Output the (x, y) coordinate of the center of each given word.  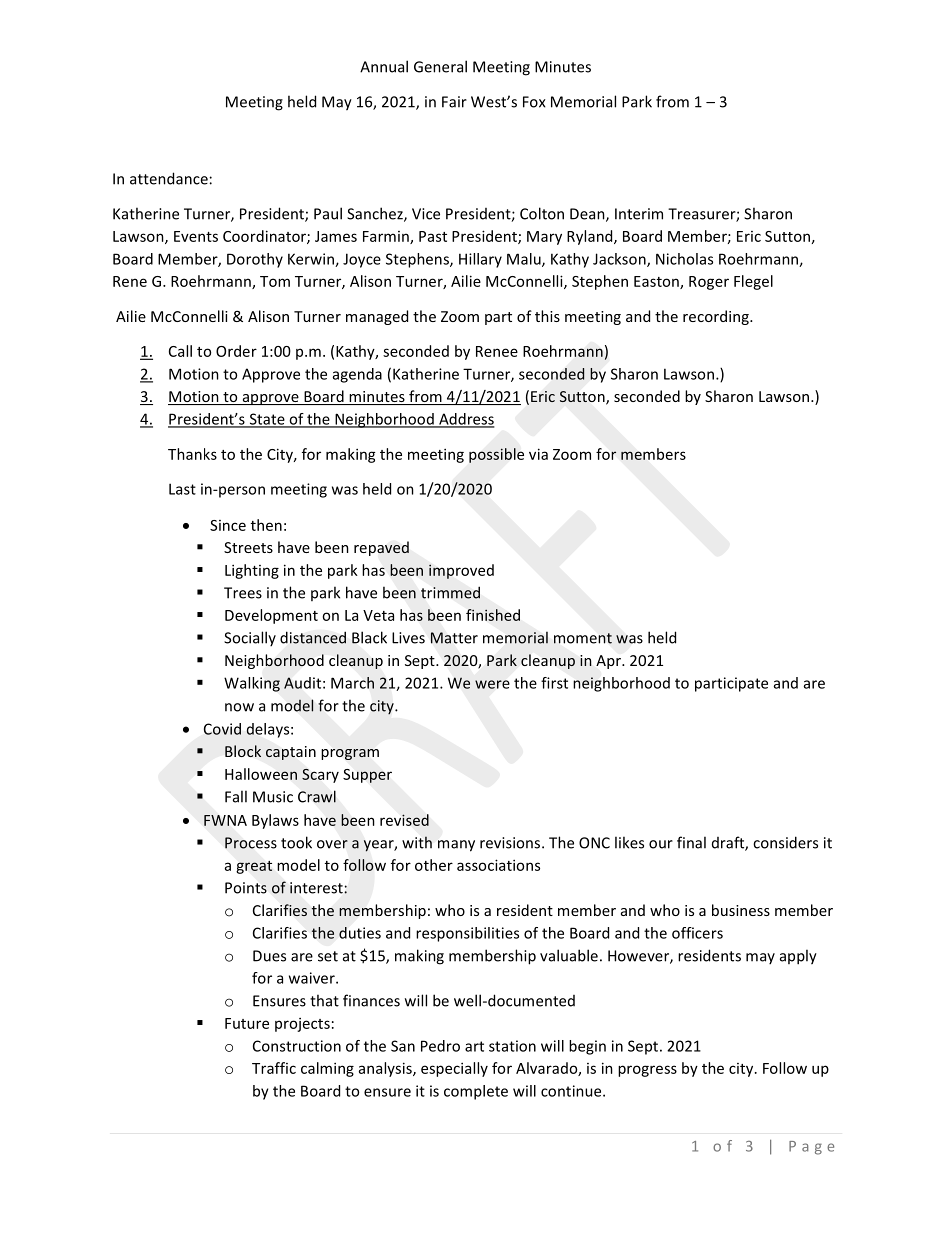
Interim (639, 214)
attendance (169, 178)
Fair (454, 102)
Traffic (274, 1068)
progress (647, 1071)
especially (454, 1069)
